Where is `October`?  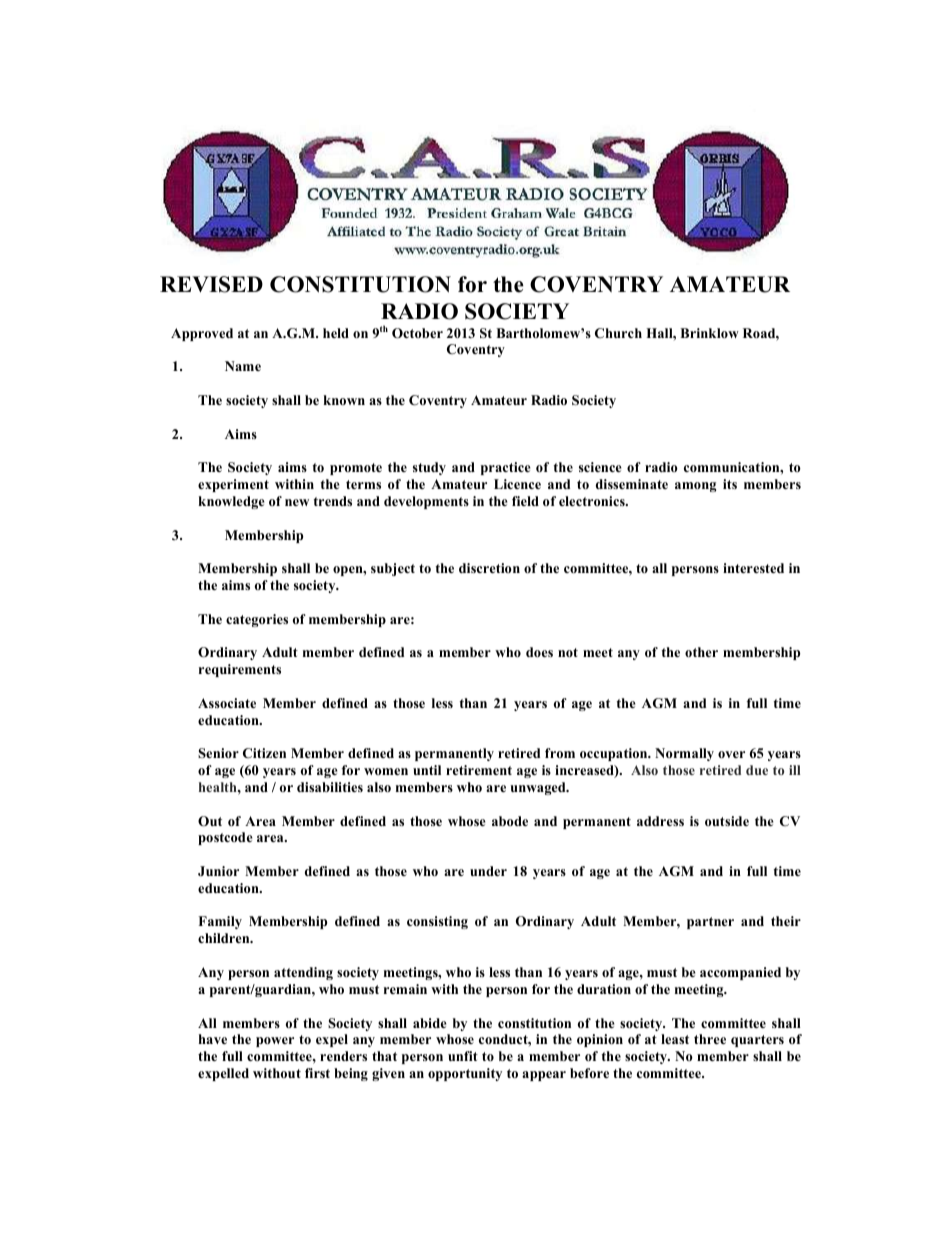
October is located at coordinates (417, 333).
